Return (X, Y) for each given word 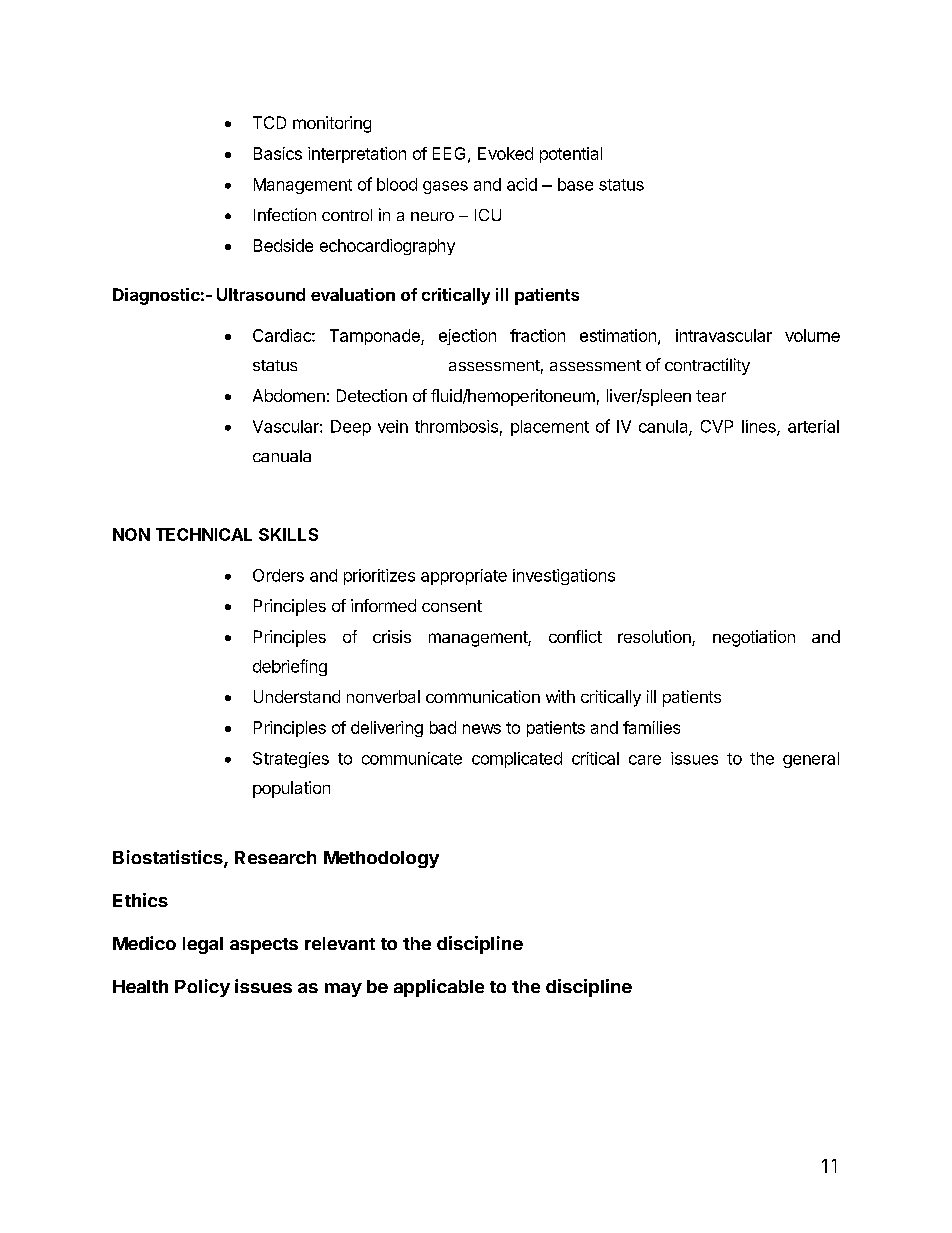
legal (203, 945)
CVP (717, 426)
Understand (297, 696)
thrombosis (456, 426)
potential (571, 155)
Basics (278, 153)
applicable (439, 988)
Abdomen (289, 395)
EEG (449, 153)
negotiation (754, 638)
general (811, 760)
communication (483, 696)
